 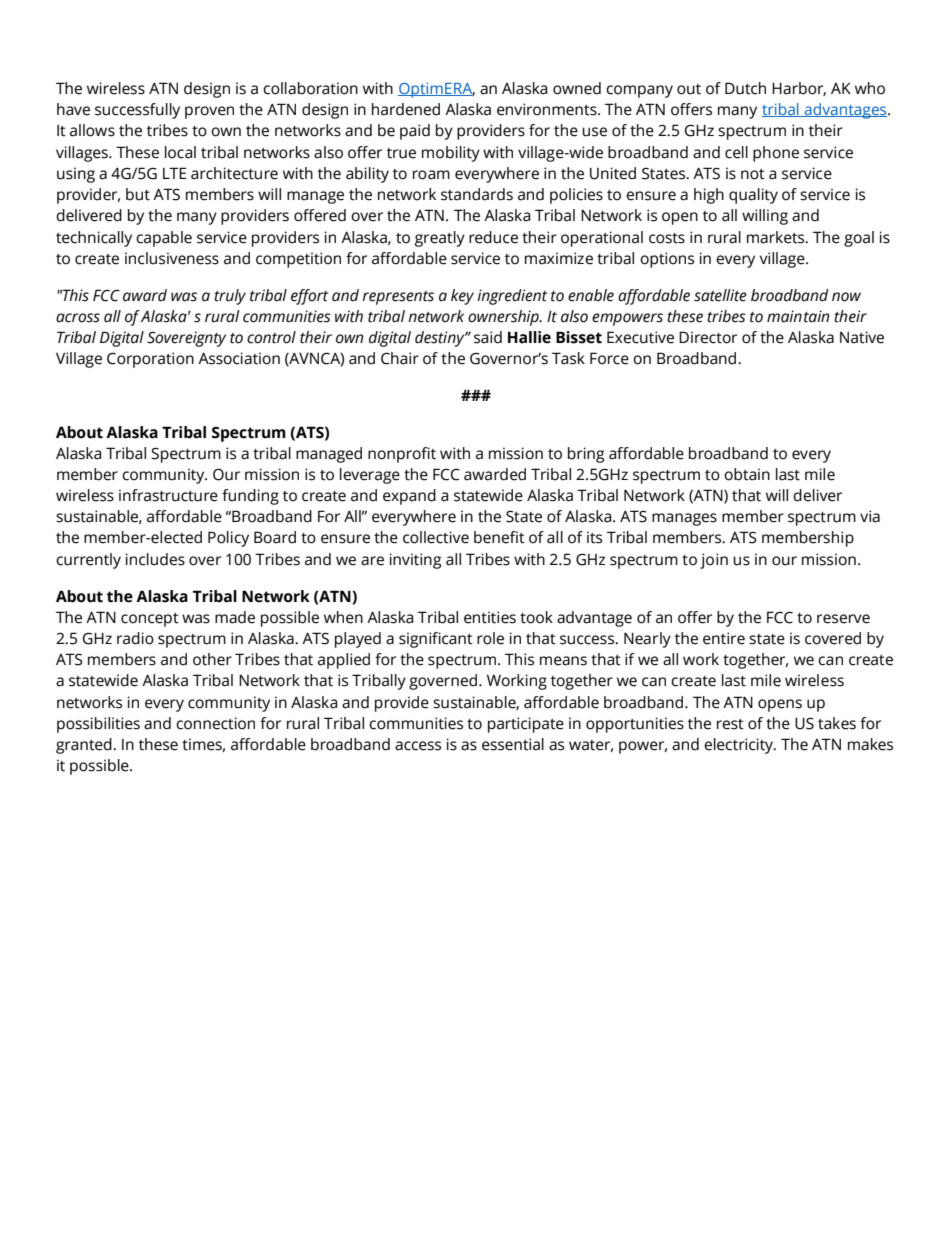 What do you see at coordinates (406, 109) in the screenshot?
I see `hardened` at bounding box center [406, 109].
